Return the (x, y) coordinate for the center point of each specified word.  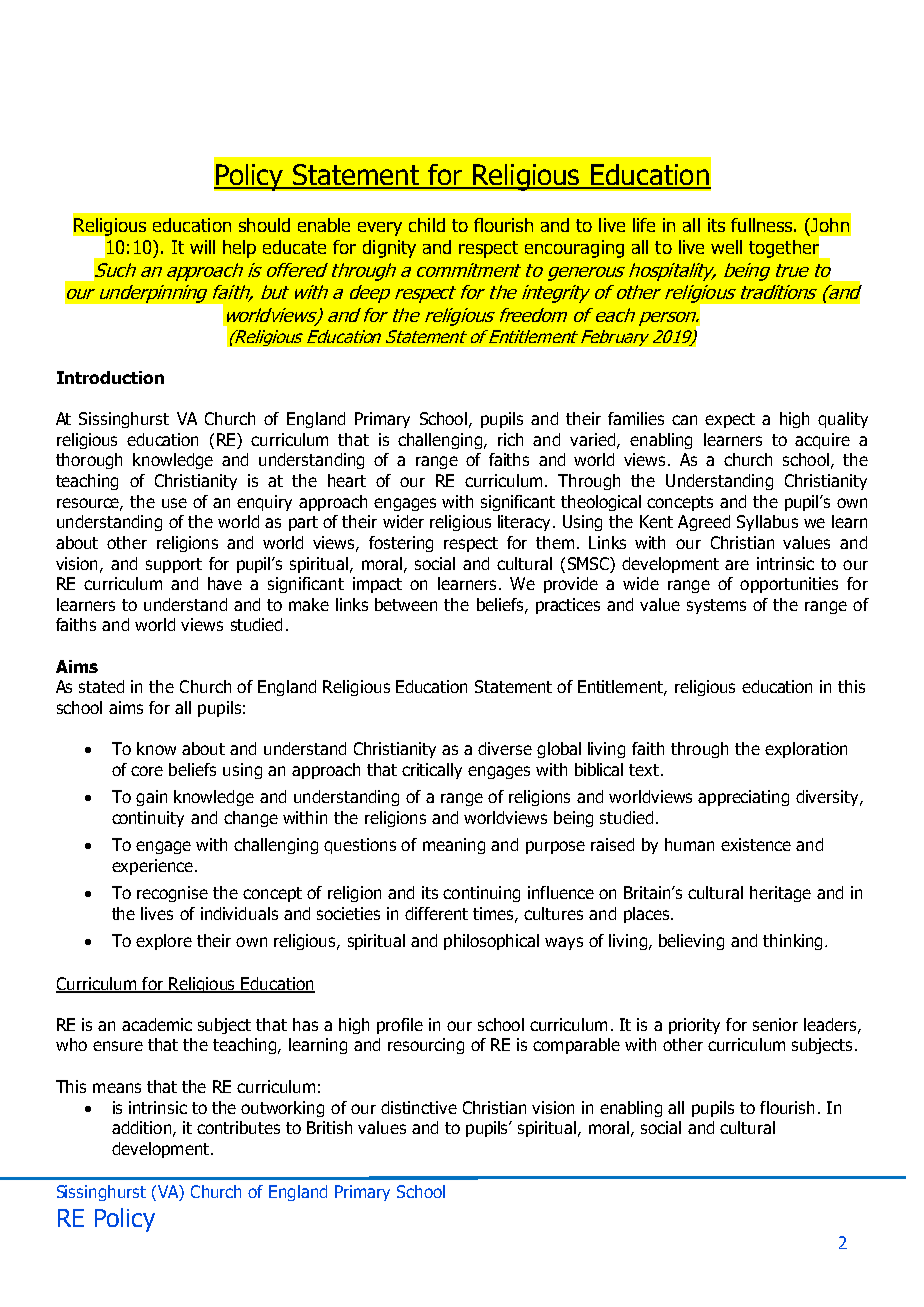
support (174, 565)
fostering (401, 544)
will (202, 247)
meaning (454, 846)
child (427, 225)
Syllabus (767, 523)
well (726, 247)
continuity (148, 819)
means (117, 1088)
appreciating (743, 798)
